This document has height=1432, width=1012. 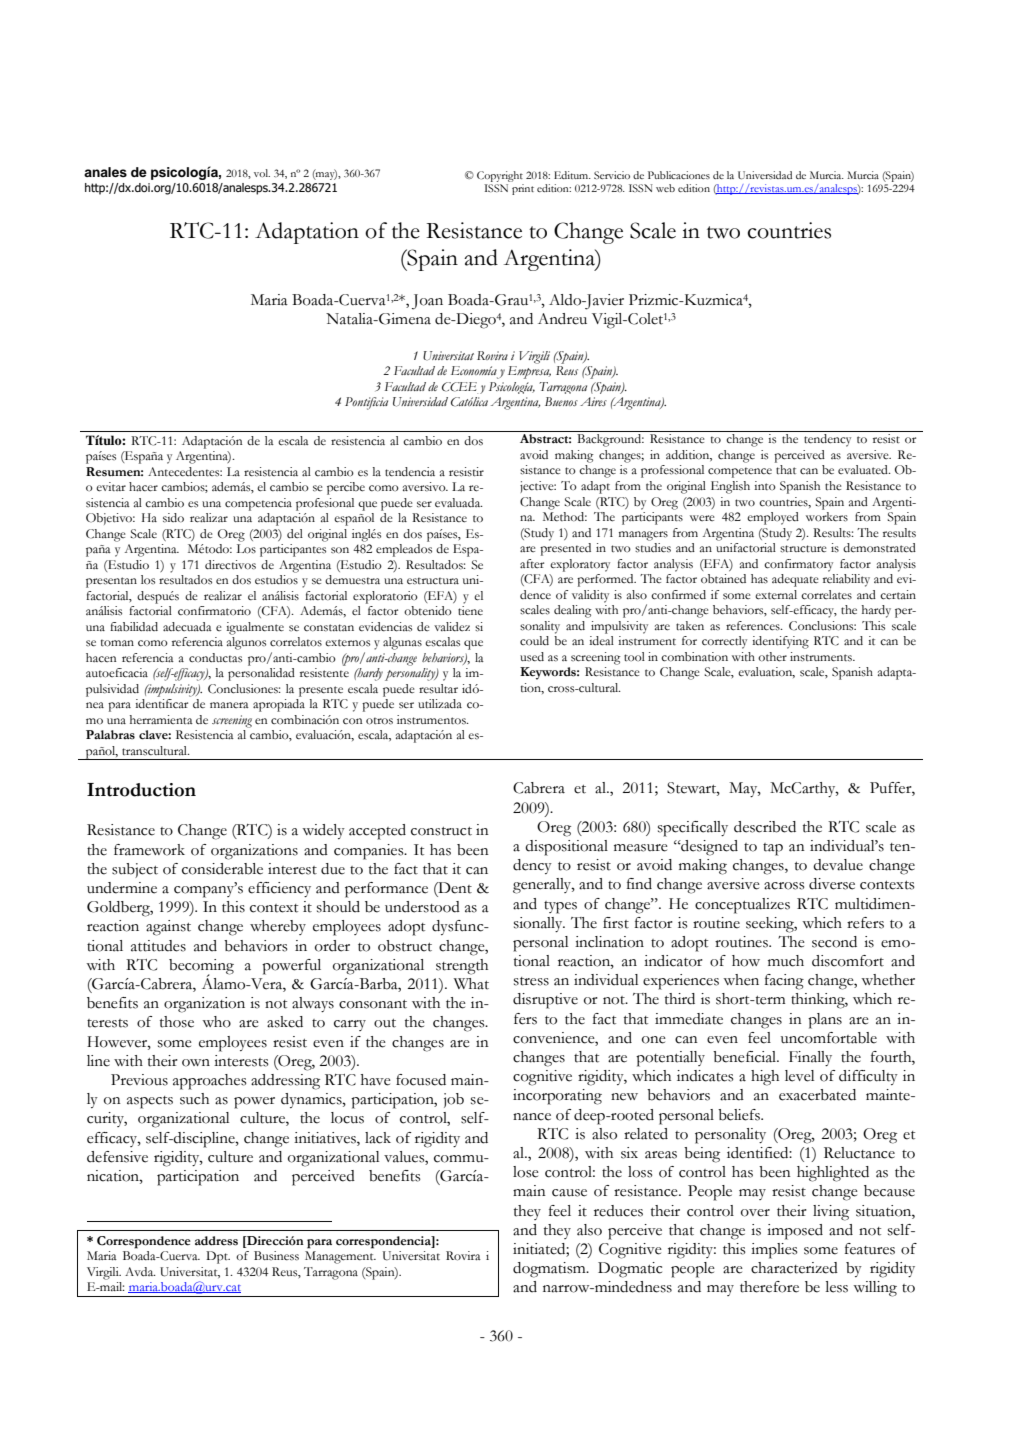 What do you see at coordinates (262, 173) in the document?
I see `vol` at bounding box center [262, 173].
